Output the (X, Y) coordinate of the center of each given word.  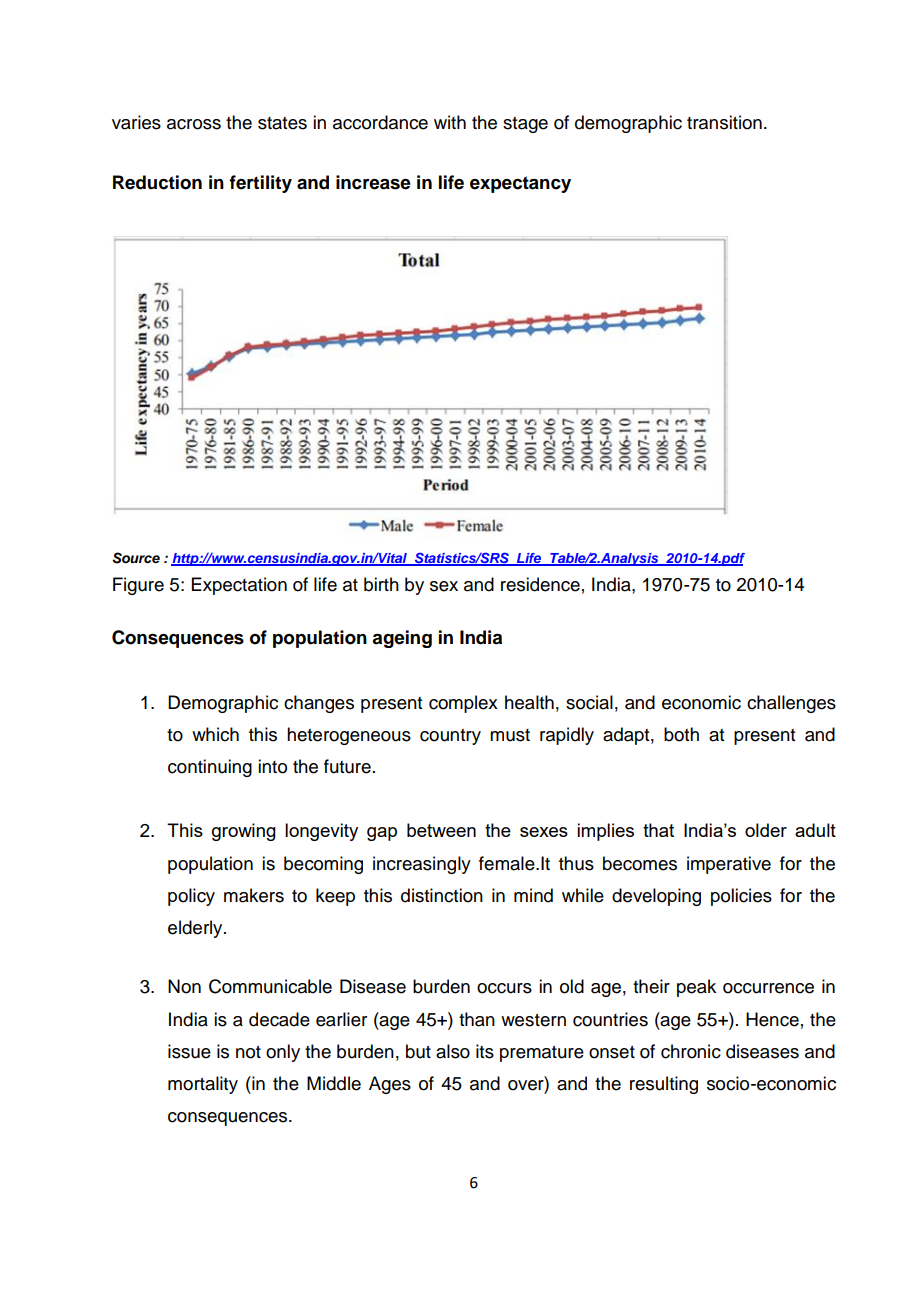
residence (540, 584)
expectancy (520, 184)
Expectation (239, 586)
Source (136, 558)
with (450, 122)
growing (244, 832)
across (194, 124)
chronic (691, 1051)
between (441, 830)
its (485, 1051)
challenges (791, 704)
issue (189, 1051)
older (766, 830)
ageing (402, 639)
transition (724, 122)
